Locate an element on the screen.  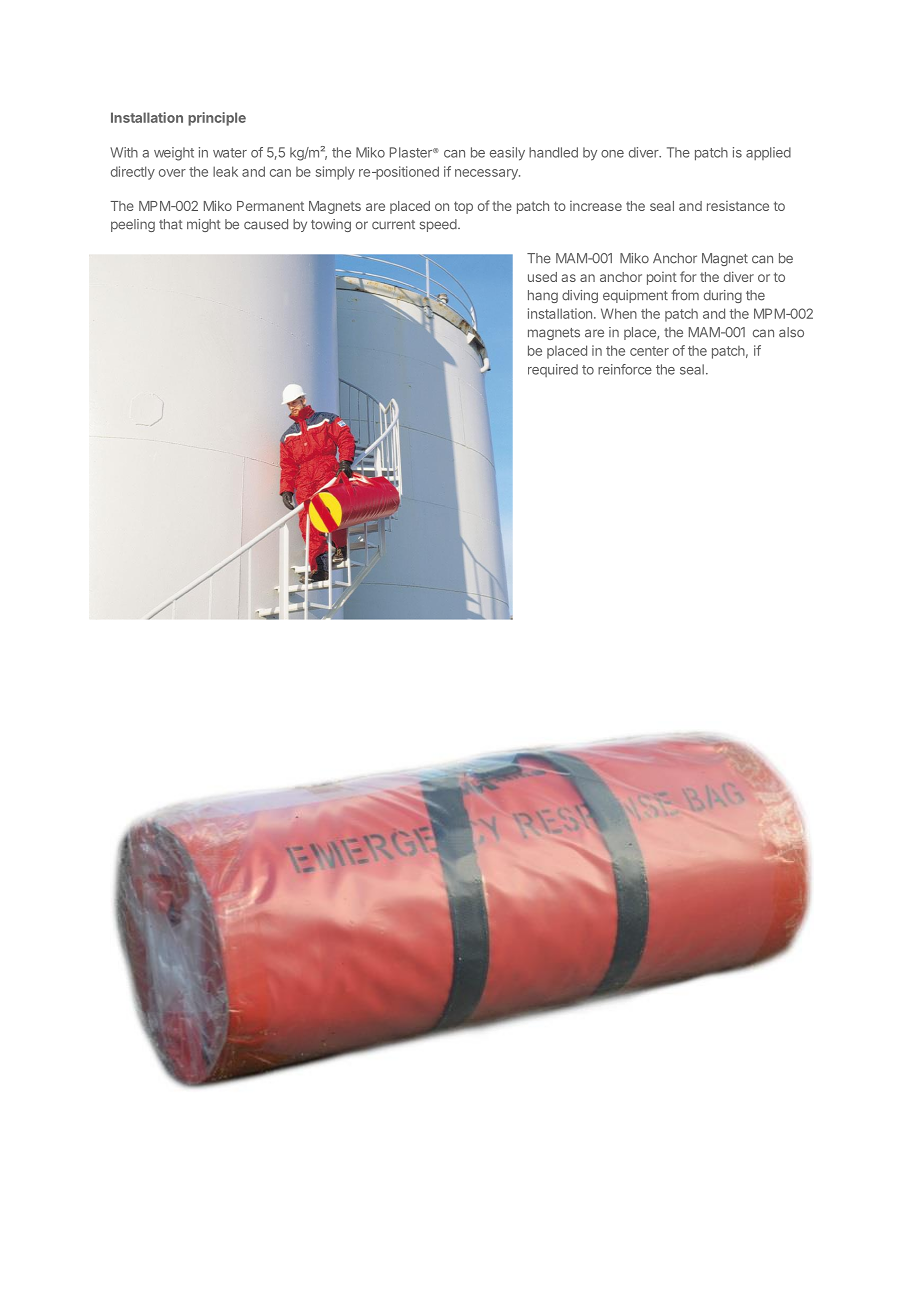
required is located at coordinates (553, 370).
